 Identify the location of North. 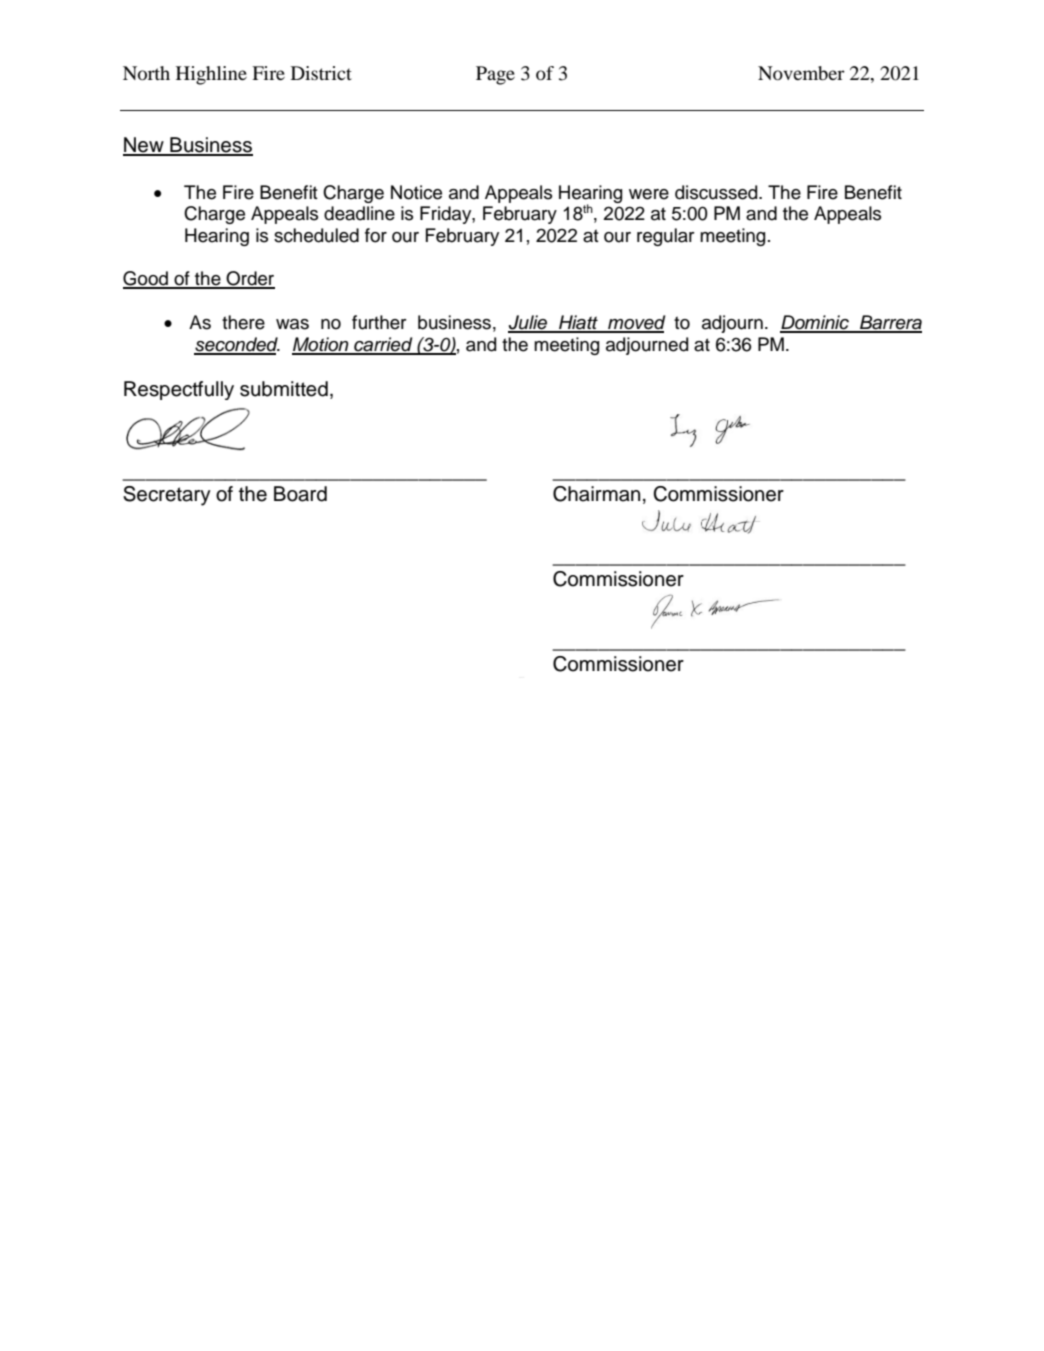
(146, 73).
